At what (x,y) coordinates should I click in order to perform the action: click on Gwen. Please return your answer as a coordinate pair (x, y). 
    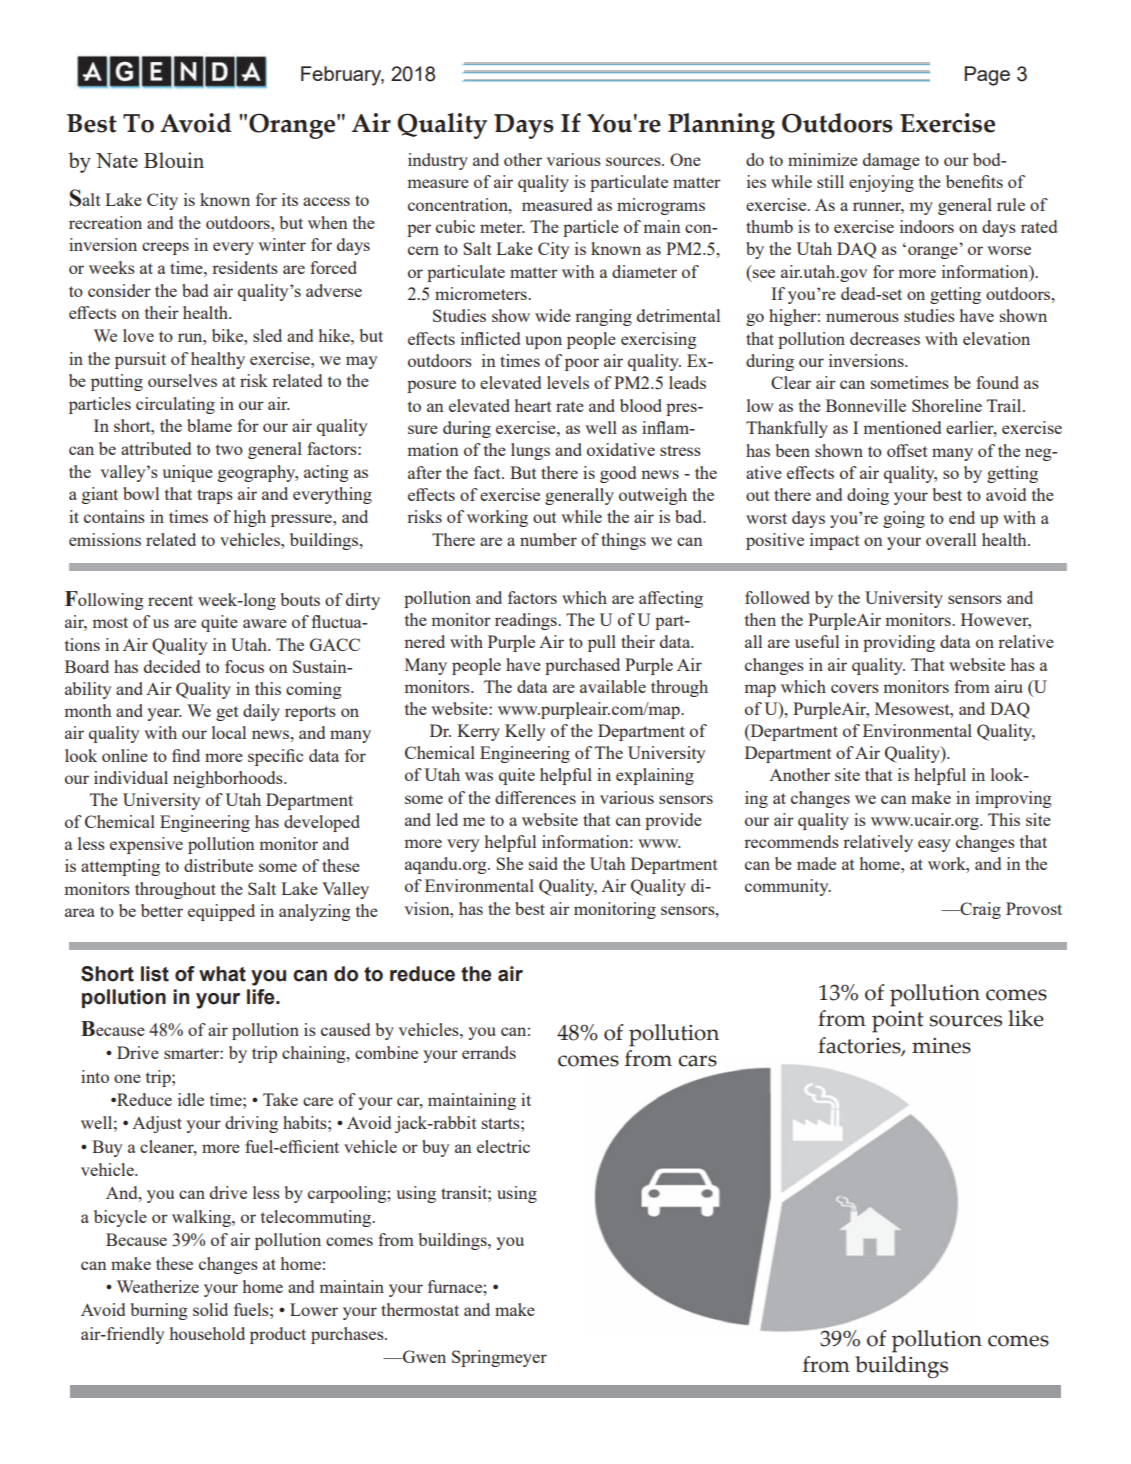
    Looking at the image, I should click on (423, 1356).
